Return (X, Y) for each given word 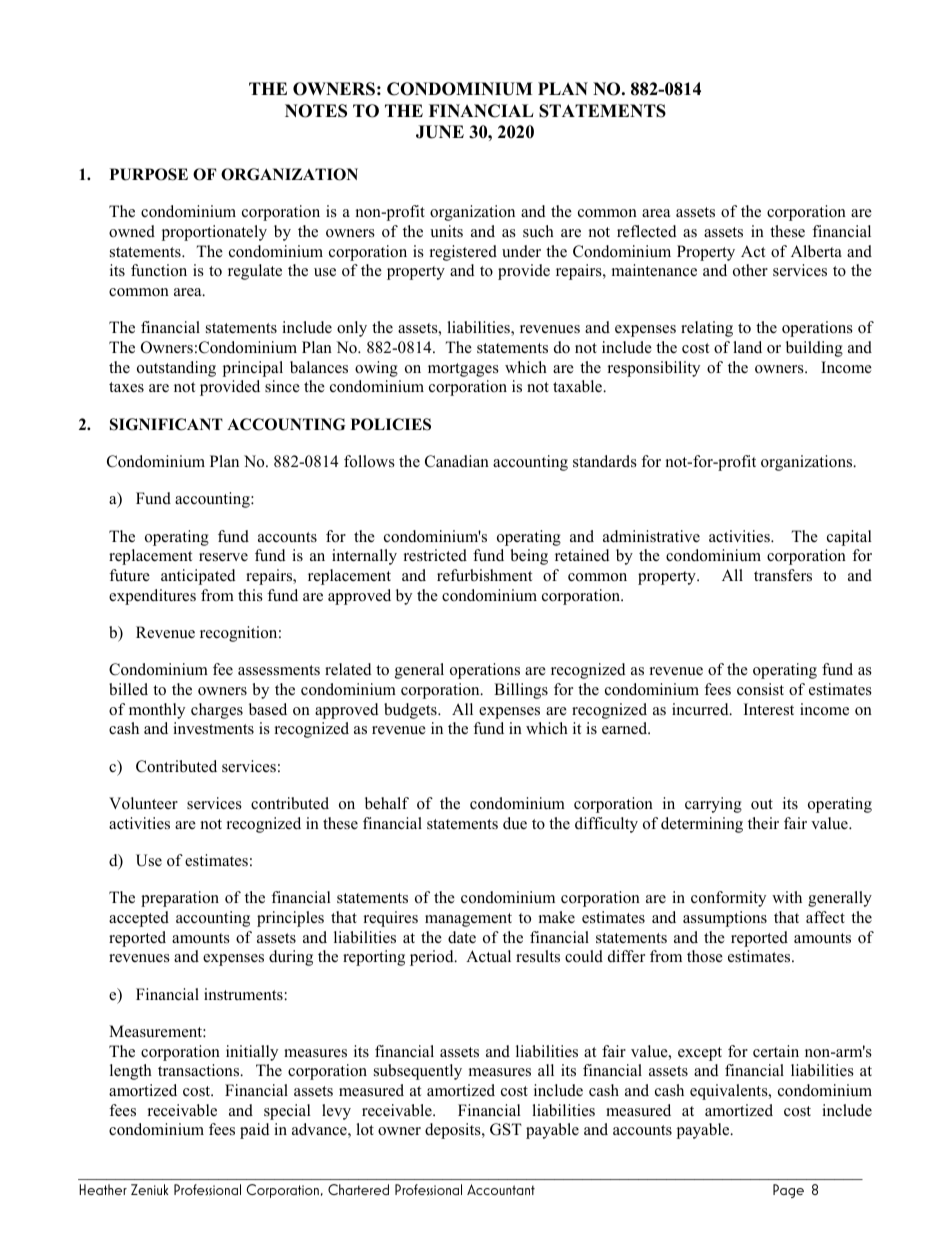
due (515, 823)
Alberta (816, 251)
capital (849, 538)
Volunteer (143, 803)
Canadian (457, 461)
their (763, 823)
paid (255, 1131)
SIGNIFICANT (166, 424)
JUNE (440, 132)
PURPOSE (149, 174)
